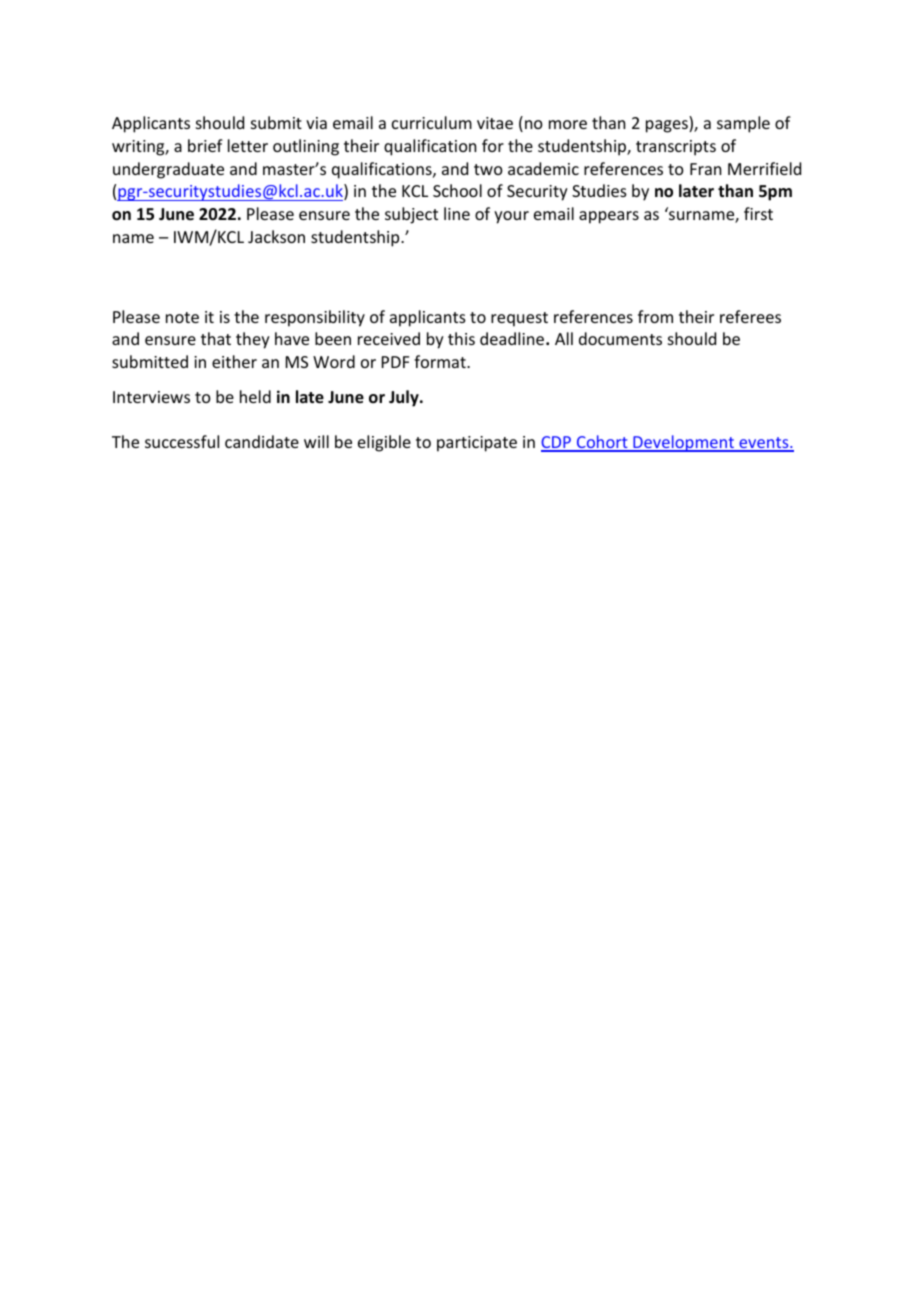 Image resolution: width=924 pixels, height=1308 pixels. What do you see at coordinates (655, 316) in the screenshot?
I see `from` at bounding box center [655, 316].
